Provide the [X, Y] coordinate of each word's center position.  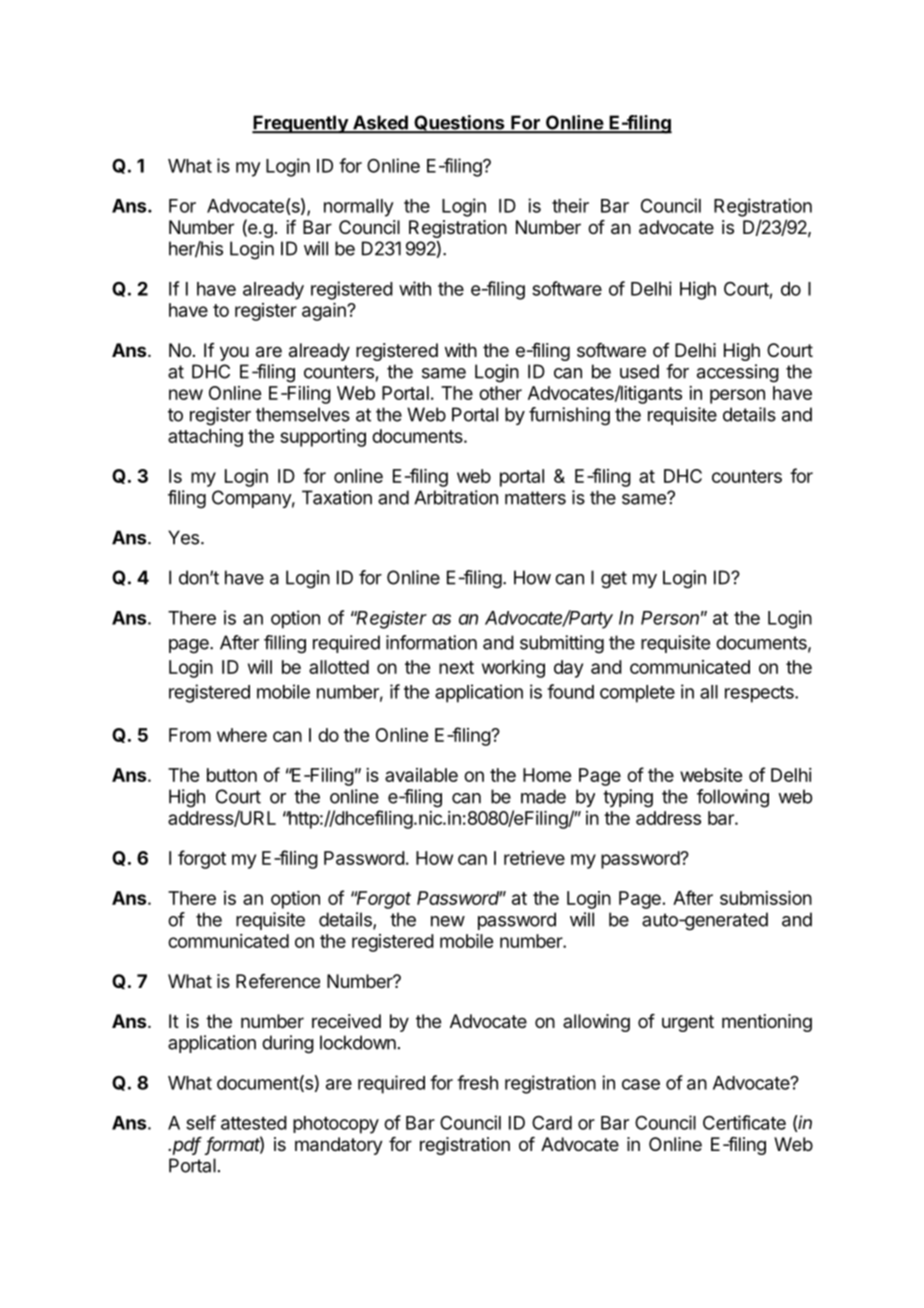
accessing [738, 373]
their [570, 205]
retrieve [534, 858]
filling [285, 644]
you [234, 353]
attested [254, 1123]
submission [766, 898]
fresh [477, 1082]
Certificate [744, 1122]
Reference [278, 981]
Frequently [301, 124]
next [456, 667]
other [500, 393]
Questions [459, 124]
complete [637, 694]
